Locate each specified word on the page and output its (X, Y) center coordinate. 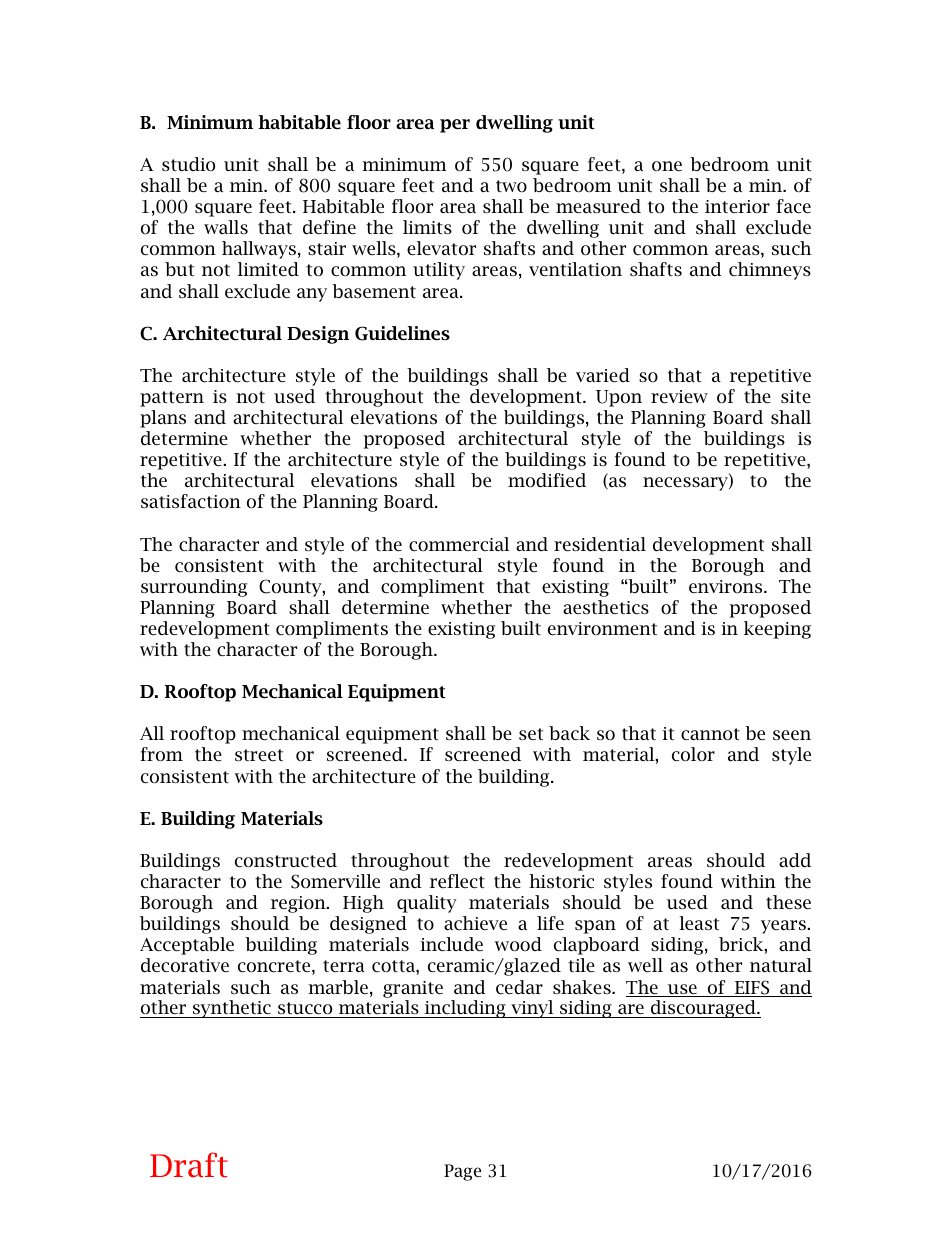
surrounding (194, 588)
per (455, 126)
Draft (189, 1165)
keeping (777, 630)
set (531, 734)
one (667, 166)
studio (188, 164)
